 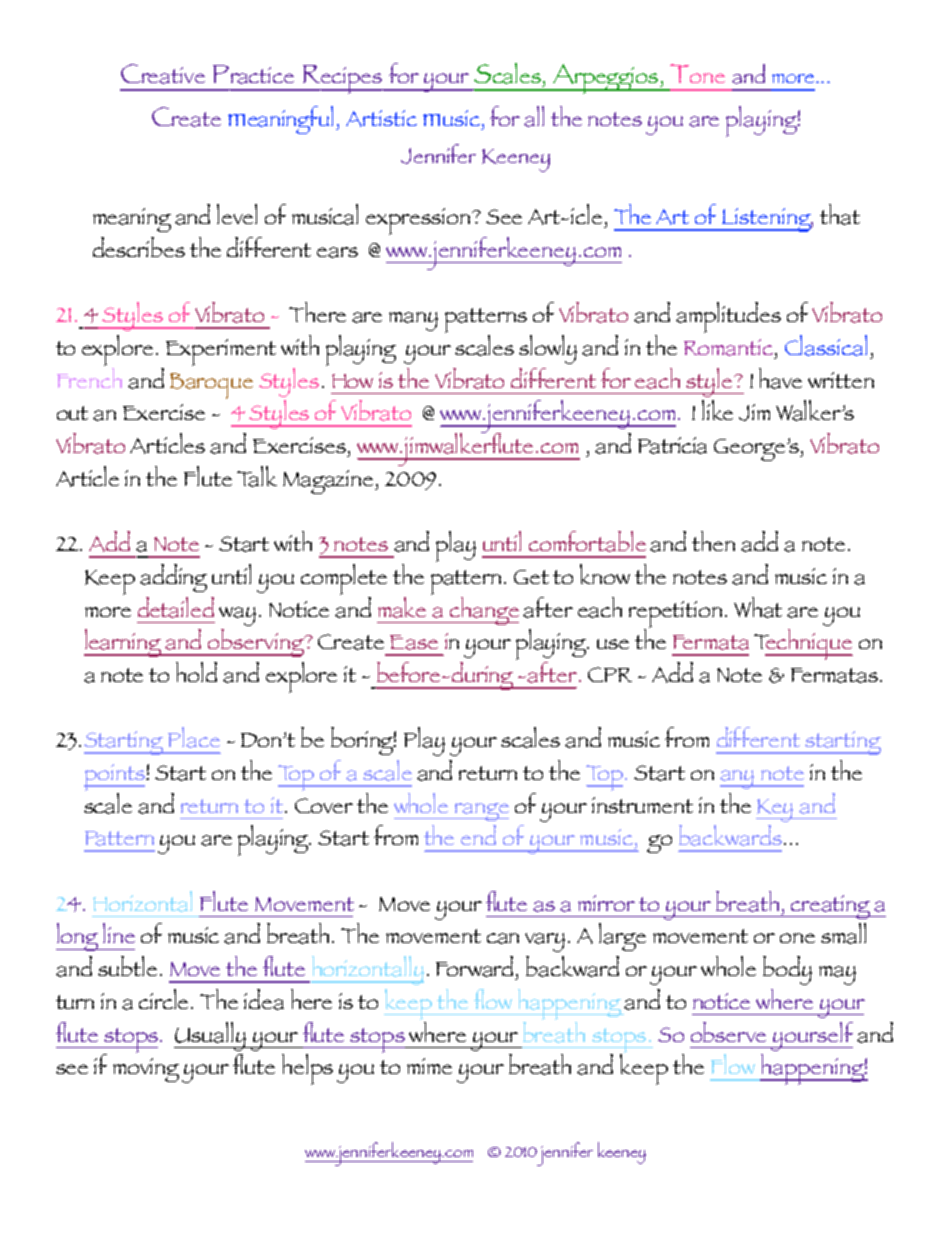 What do you see at coordinates (728, 1032) in the image?
I see `observe` at bounding box center [728, 1032].
